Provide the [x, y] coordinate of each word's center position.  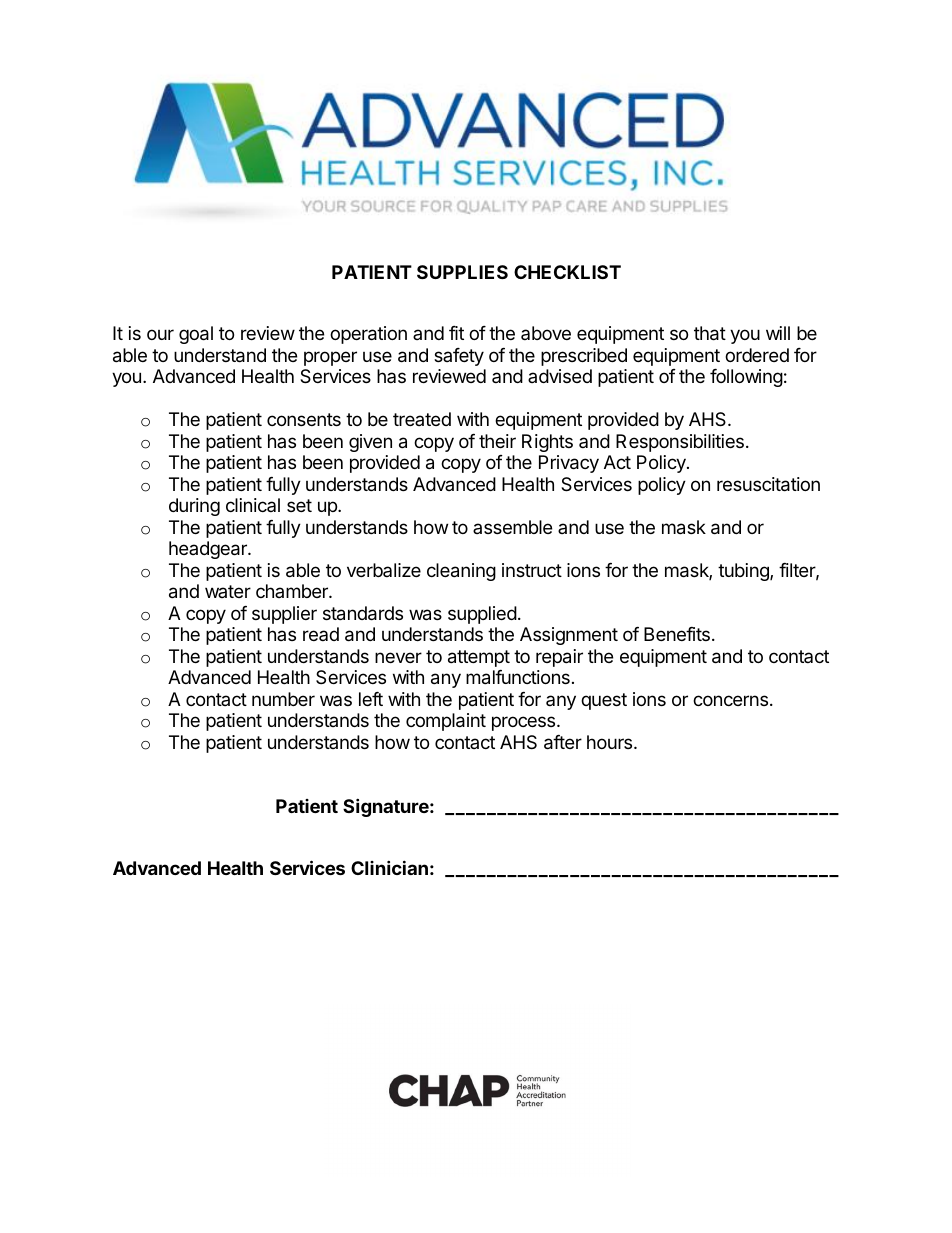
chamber [293, 591]
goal [196, 335]
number [283, 699]
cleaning [461, 572]
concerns [730, 700]
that [710, 333]
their [497, 441]
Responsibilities [680, 443]
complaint [446, 722]
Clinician [389, 867]
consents [304, 419]
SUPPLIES [462, 272]
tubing [744, 572]
